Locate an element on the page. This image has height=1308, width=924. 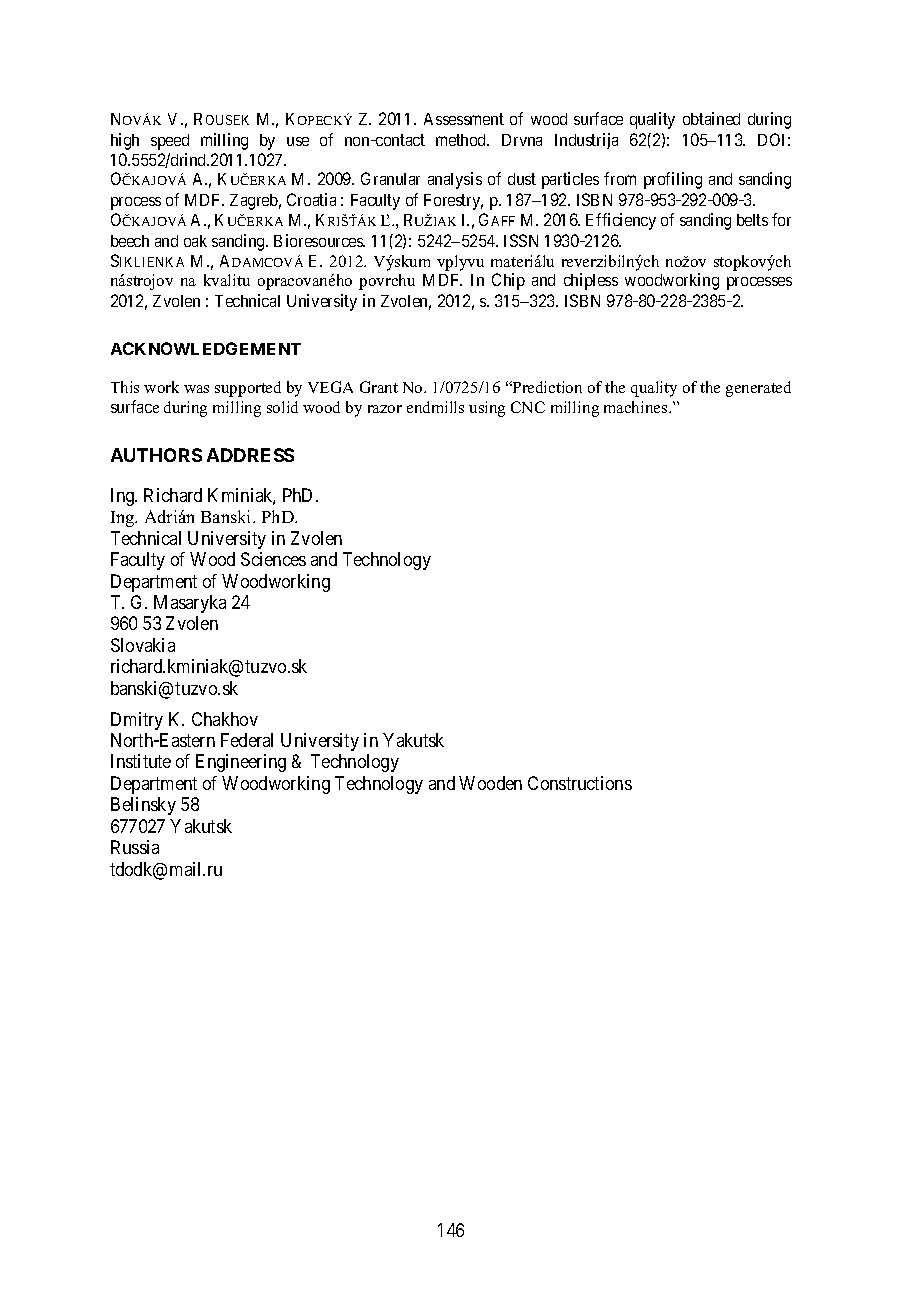
method is located at coordinates (462, 140).
